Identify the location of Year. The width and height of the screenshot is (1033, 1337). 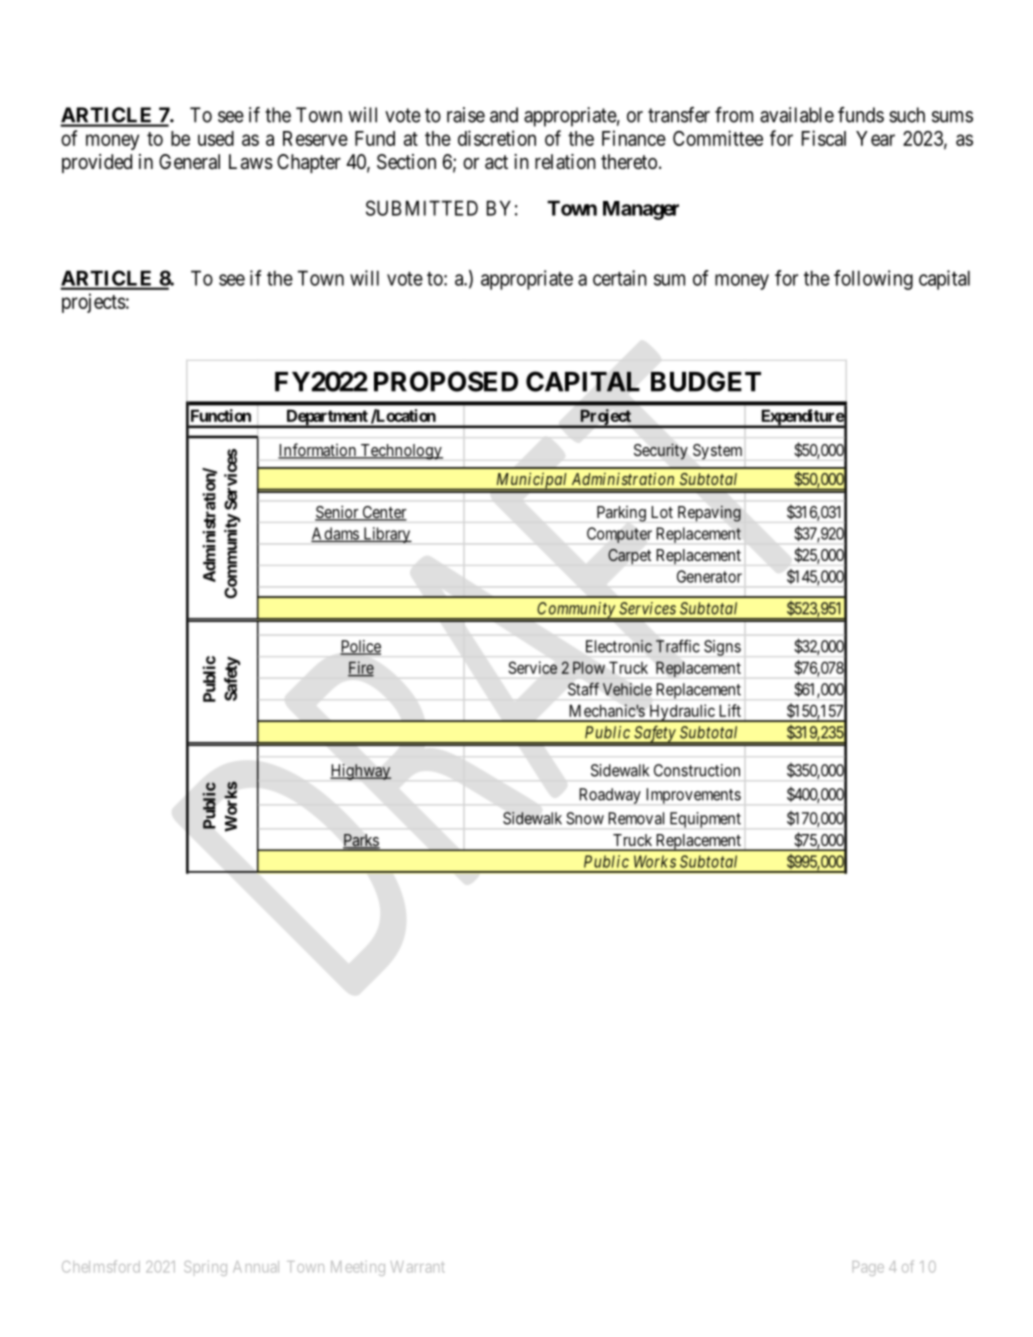
(875, 138).
